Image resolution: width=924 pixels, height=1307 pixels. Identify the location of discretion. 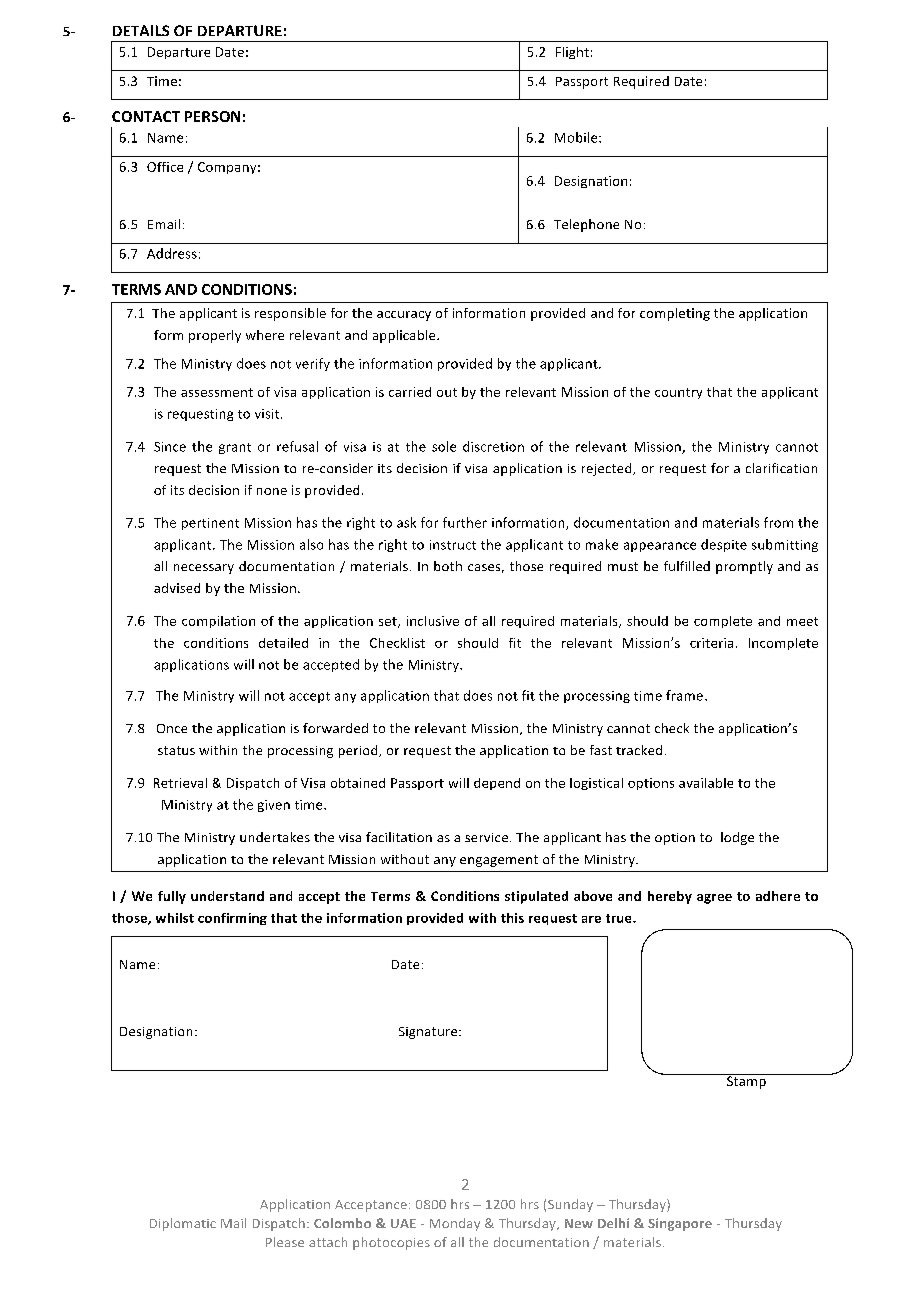
(493, 446).
